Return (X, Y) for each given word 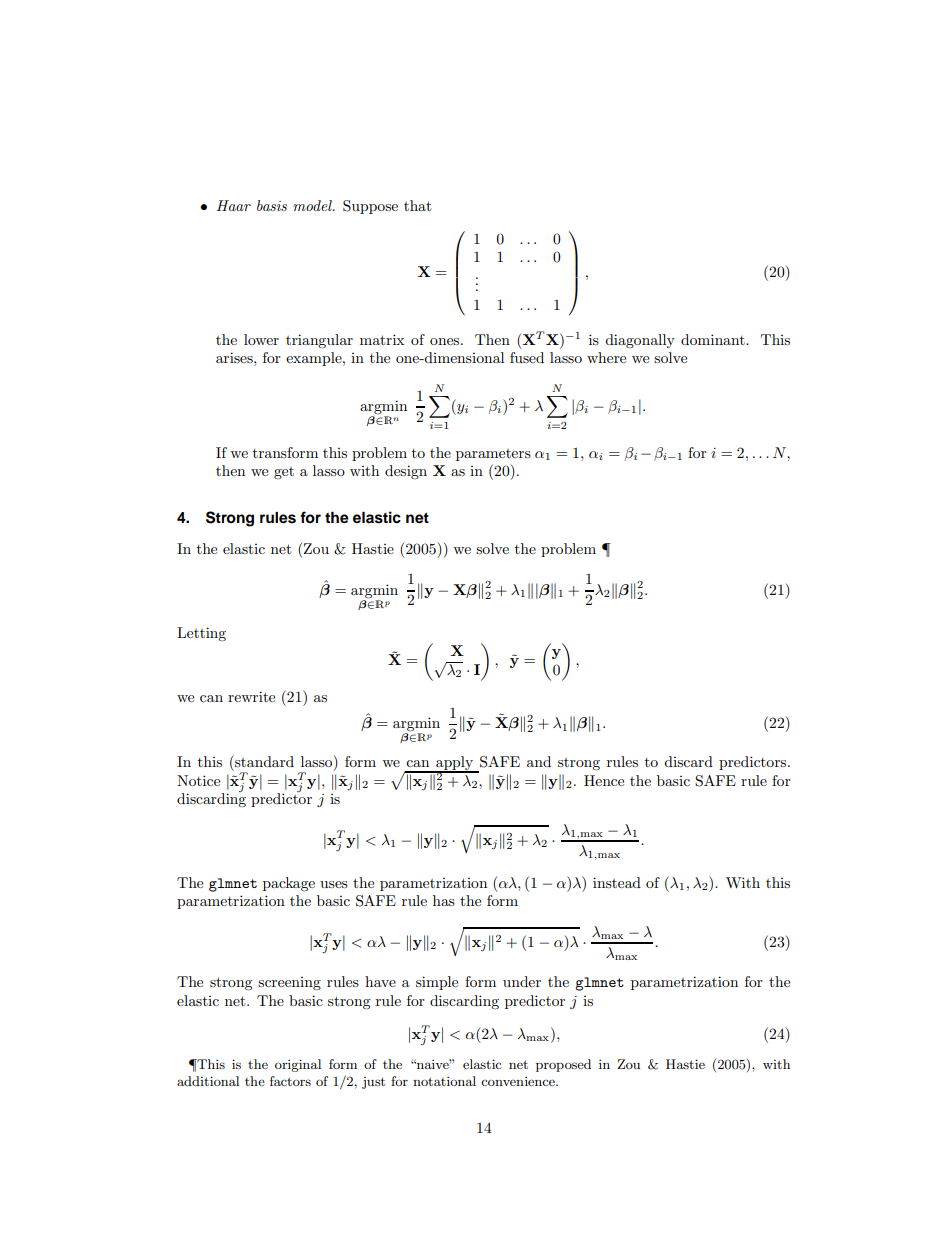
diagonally (640, 341)
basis (272, 205)
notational (444, 1081)
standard (263, 761)
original (298, 1065)
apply (455, 764)
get (284, 473)
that (417, 205)
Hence (604, 780)
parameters (493, 455)
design (406, 472)
